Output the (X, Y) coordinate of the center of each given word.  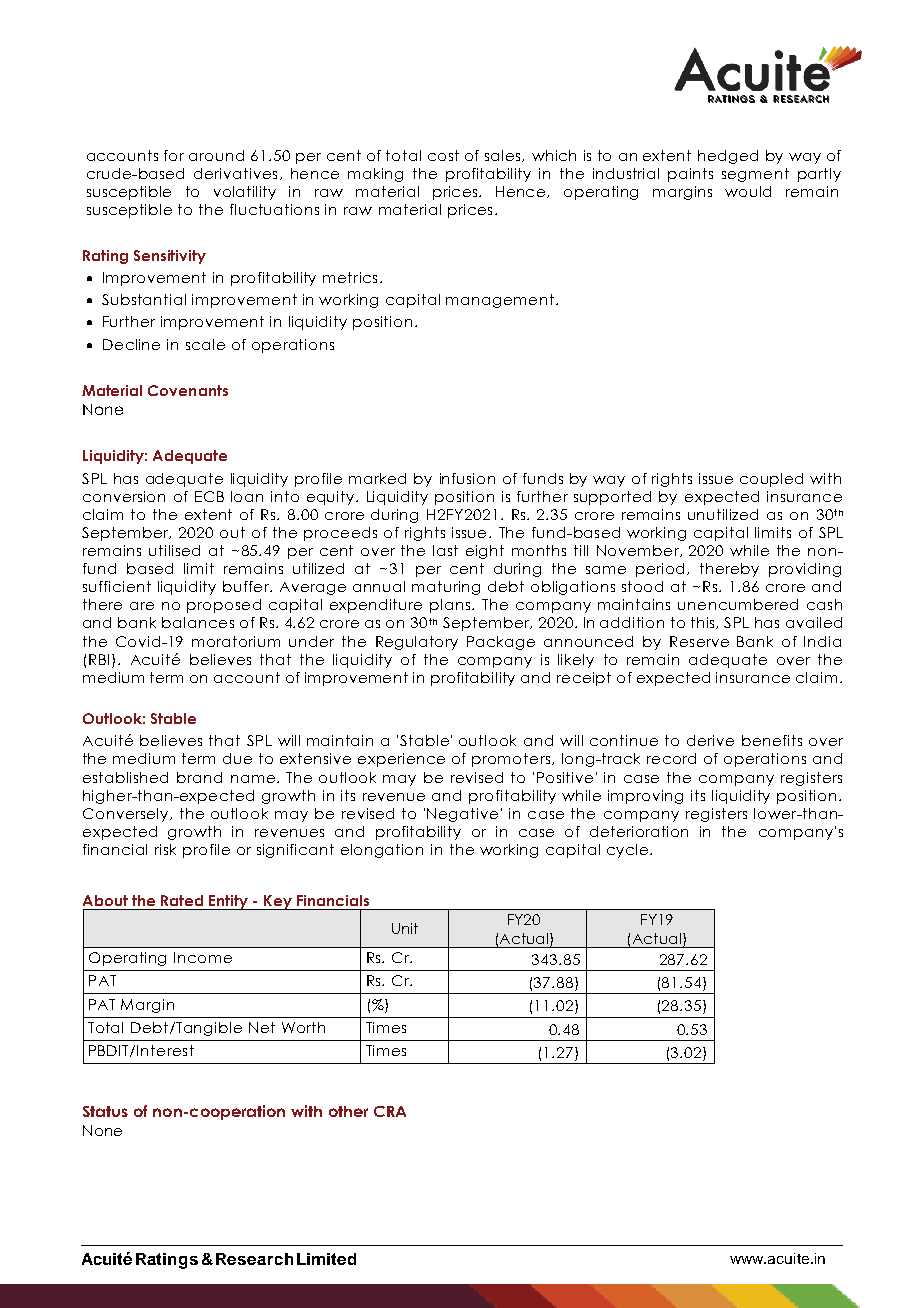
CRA (390, 1111)
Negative (462, 815)
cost (443, 155)
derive (710, 740)
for (174, 155)
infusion (467, 478)
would (748, 191)
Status (105, 1111)
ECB (209, 496)
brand (199, 777)
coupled (771, 480)
